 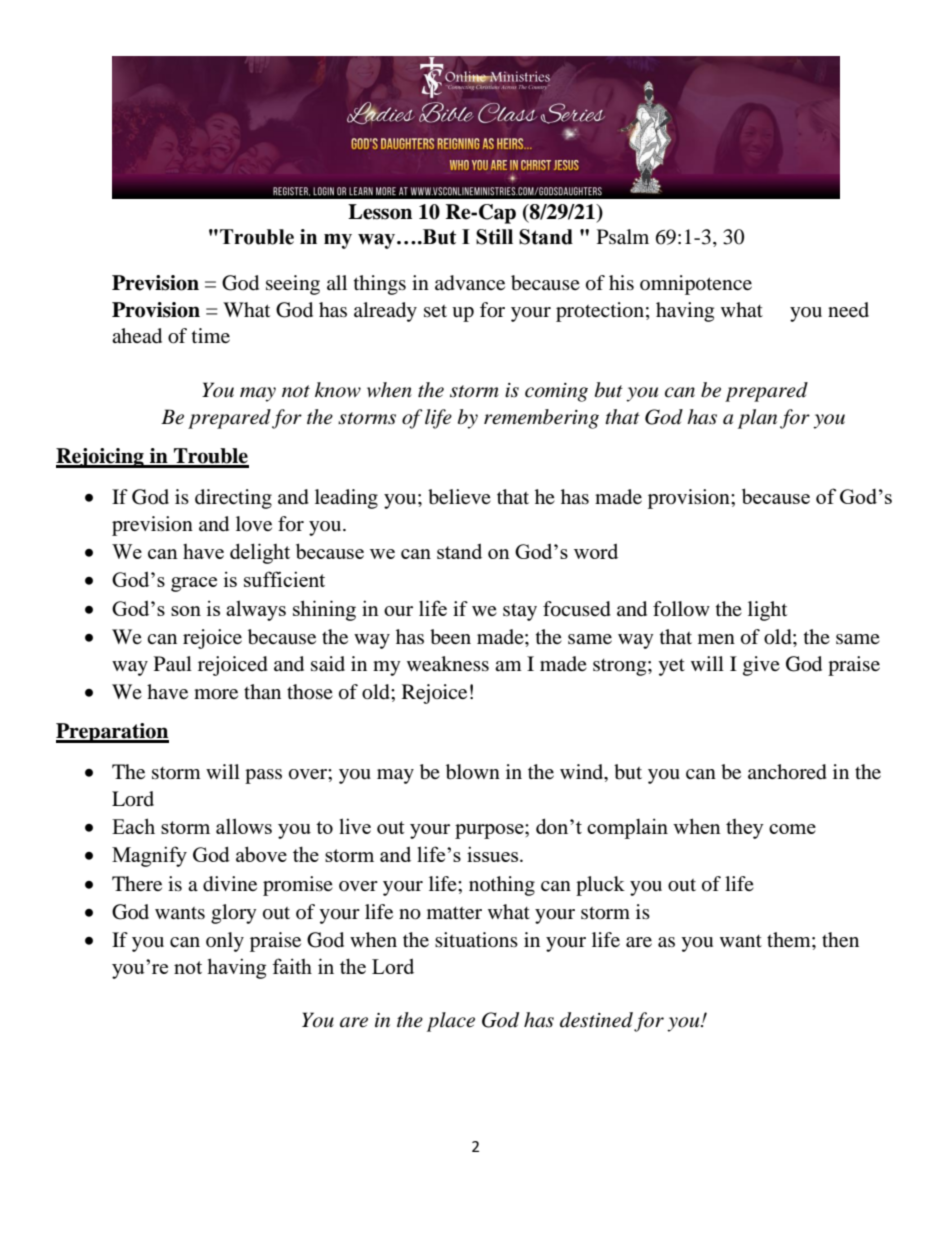 I want to click on only, so click(x=225, y=942).
